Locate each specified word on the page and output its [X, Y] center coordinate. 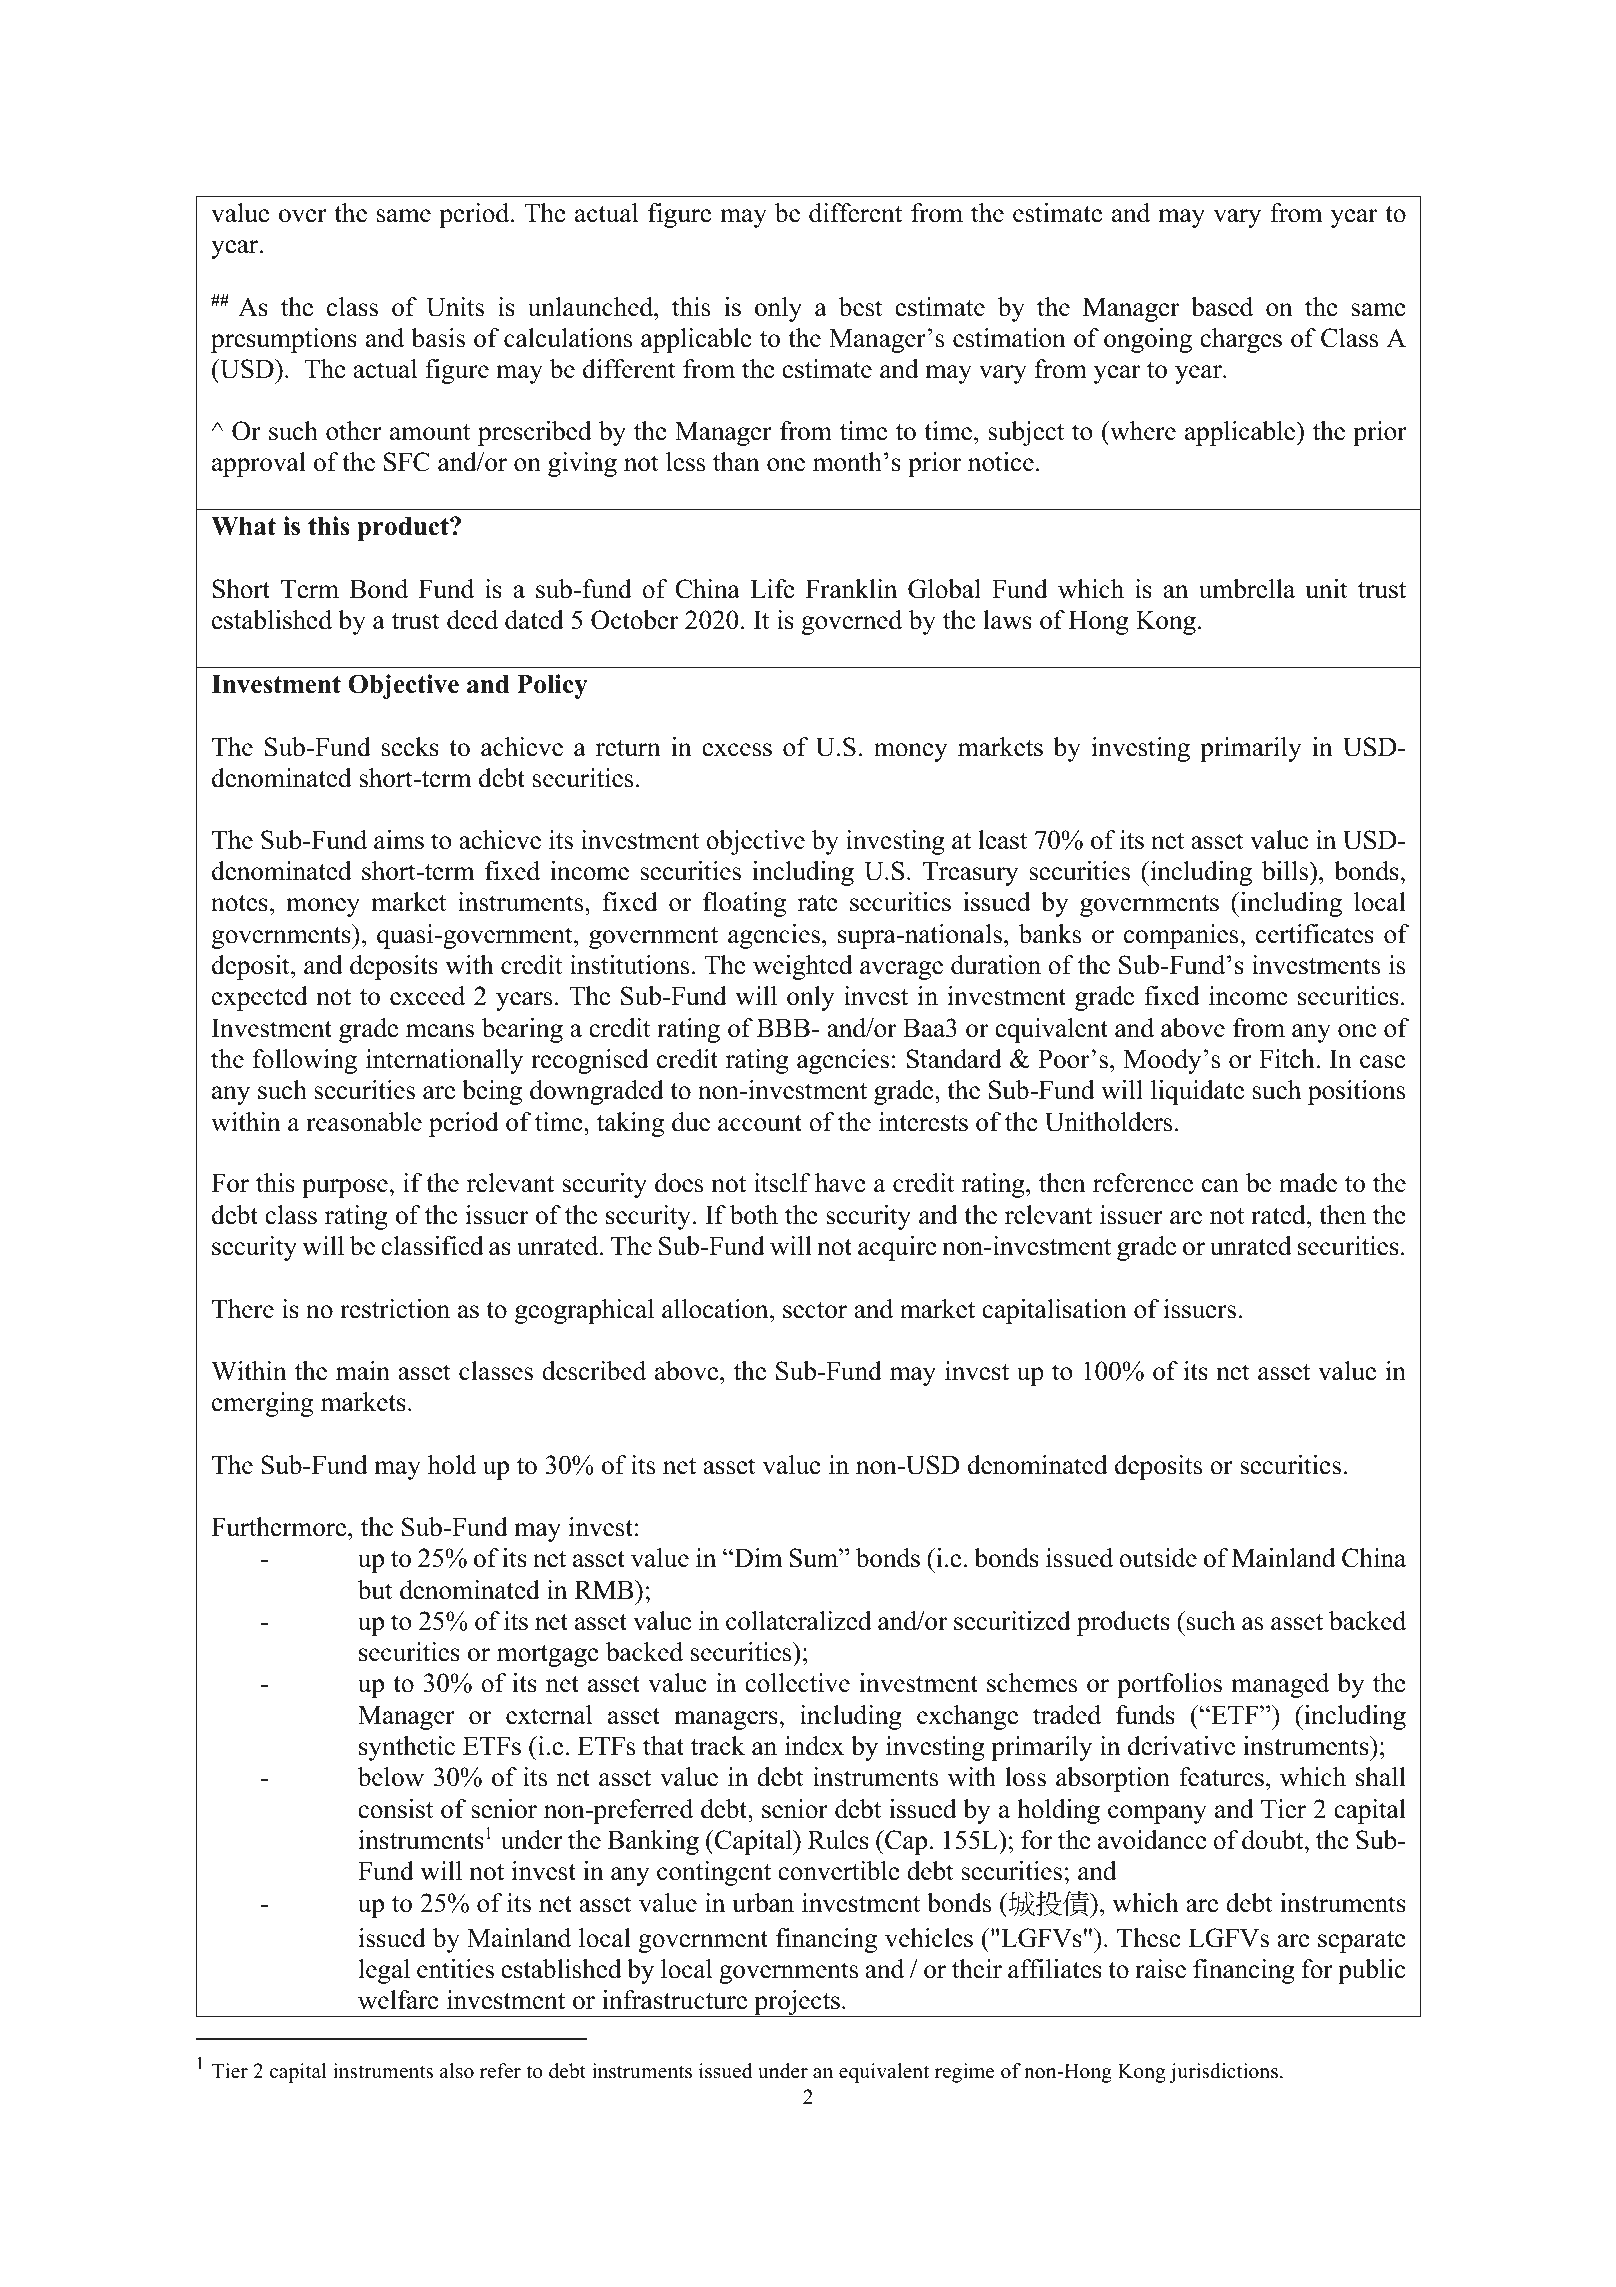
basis [438, 338]
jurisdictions [1223, 2073]
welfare [398, 2000]
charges [1241, 340]
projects [797, 2003]
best [861, 307]
